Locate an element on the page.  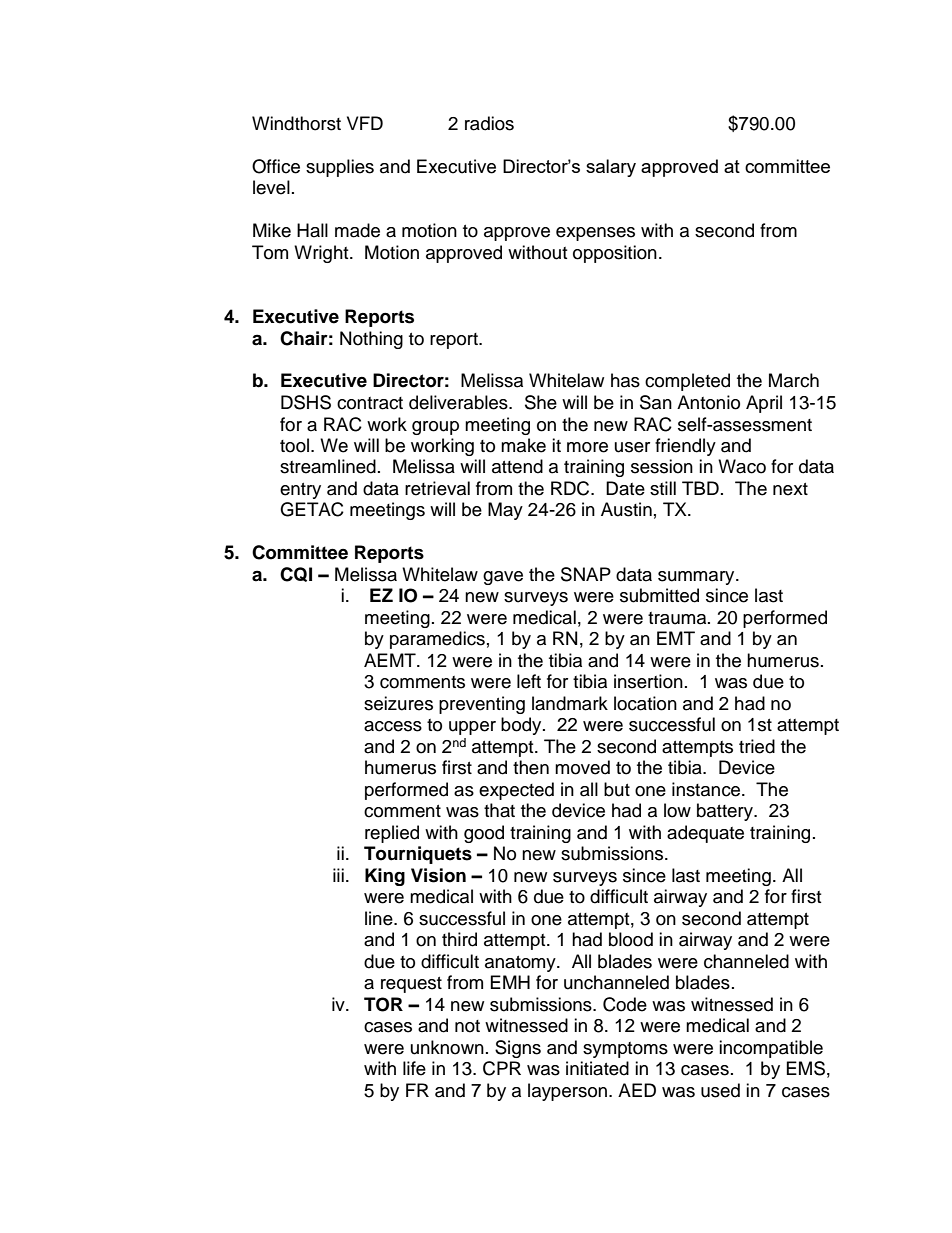
summary is located at coordinates (697, 578).
